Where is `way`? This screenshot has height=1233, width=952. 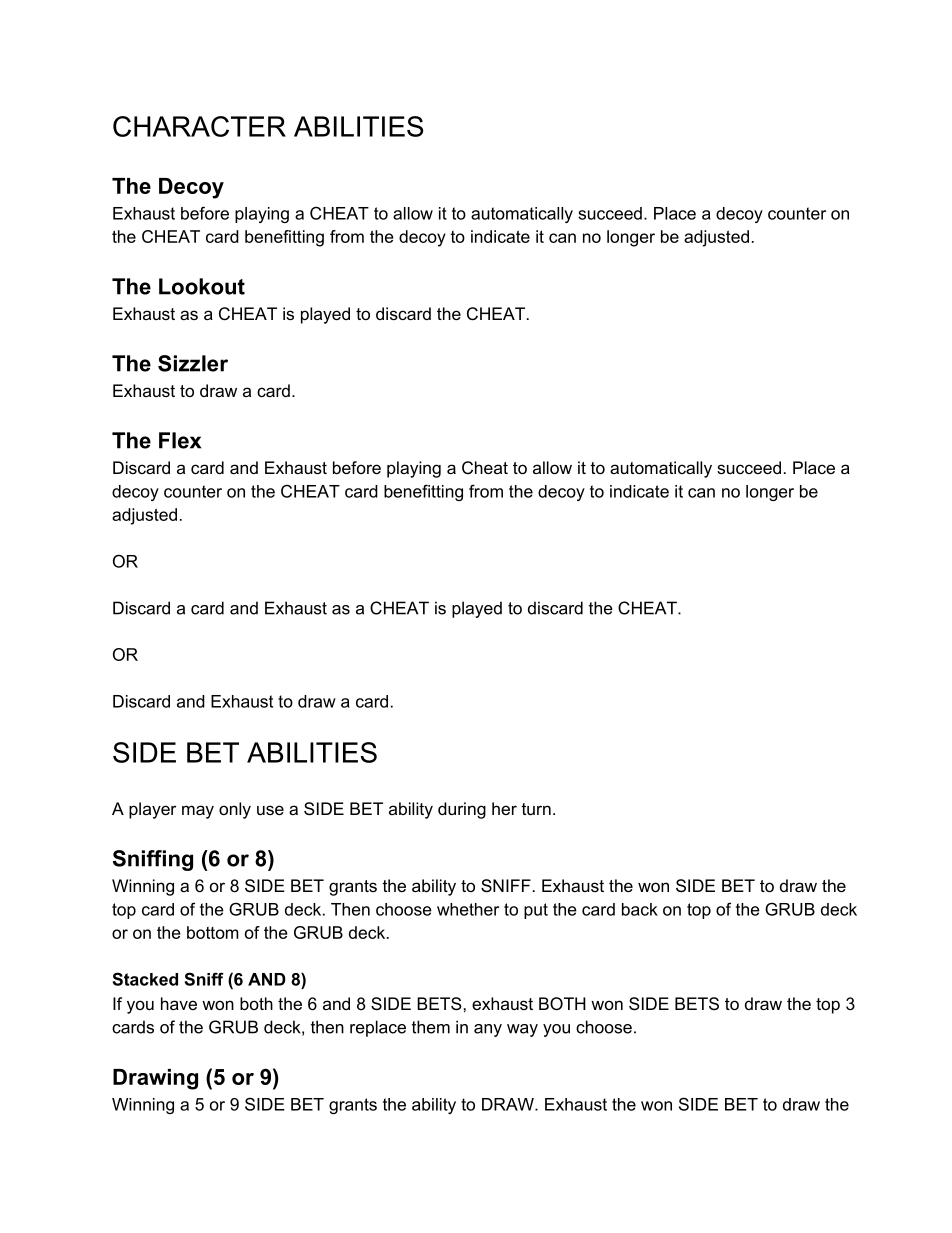
way is located at coordinates (522, 1030).
